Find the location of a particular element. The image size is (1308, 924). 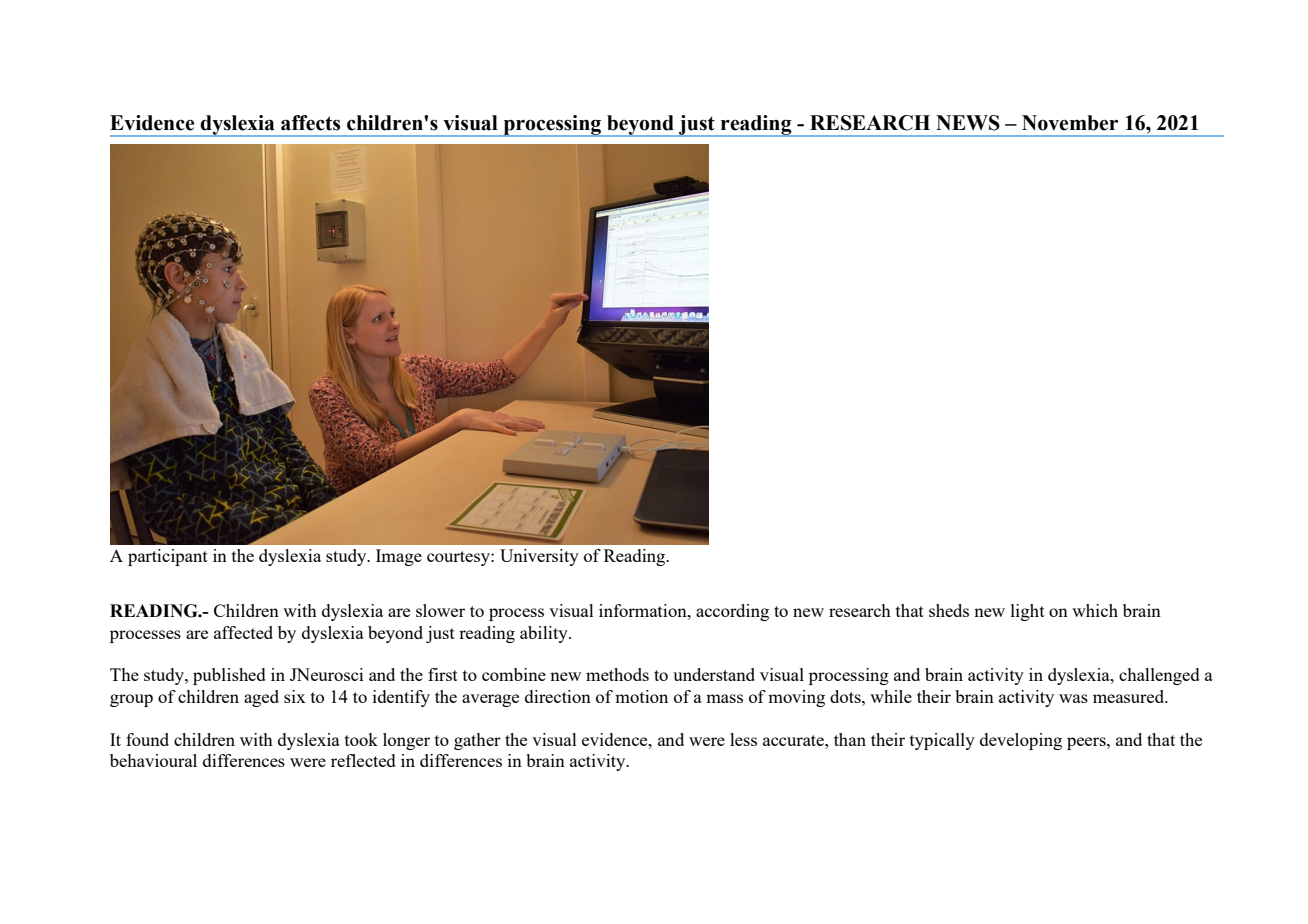

light is located at coordinates (1028, 612).
